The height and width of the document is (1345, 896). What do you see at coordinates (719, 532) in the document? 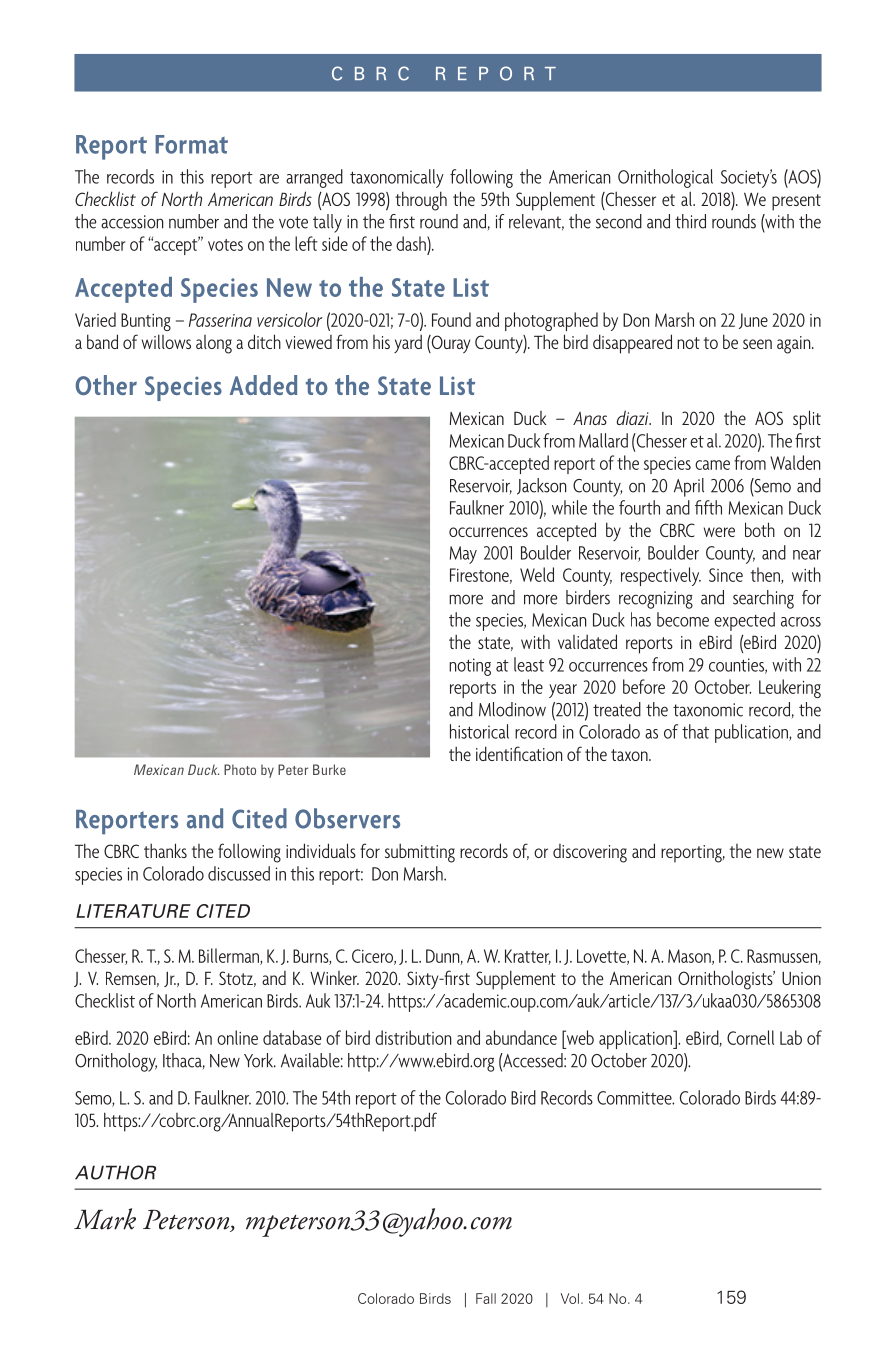
I see `were` at bounding box center [719, 532].
